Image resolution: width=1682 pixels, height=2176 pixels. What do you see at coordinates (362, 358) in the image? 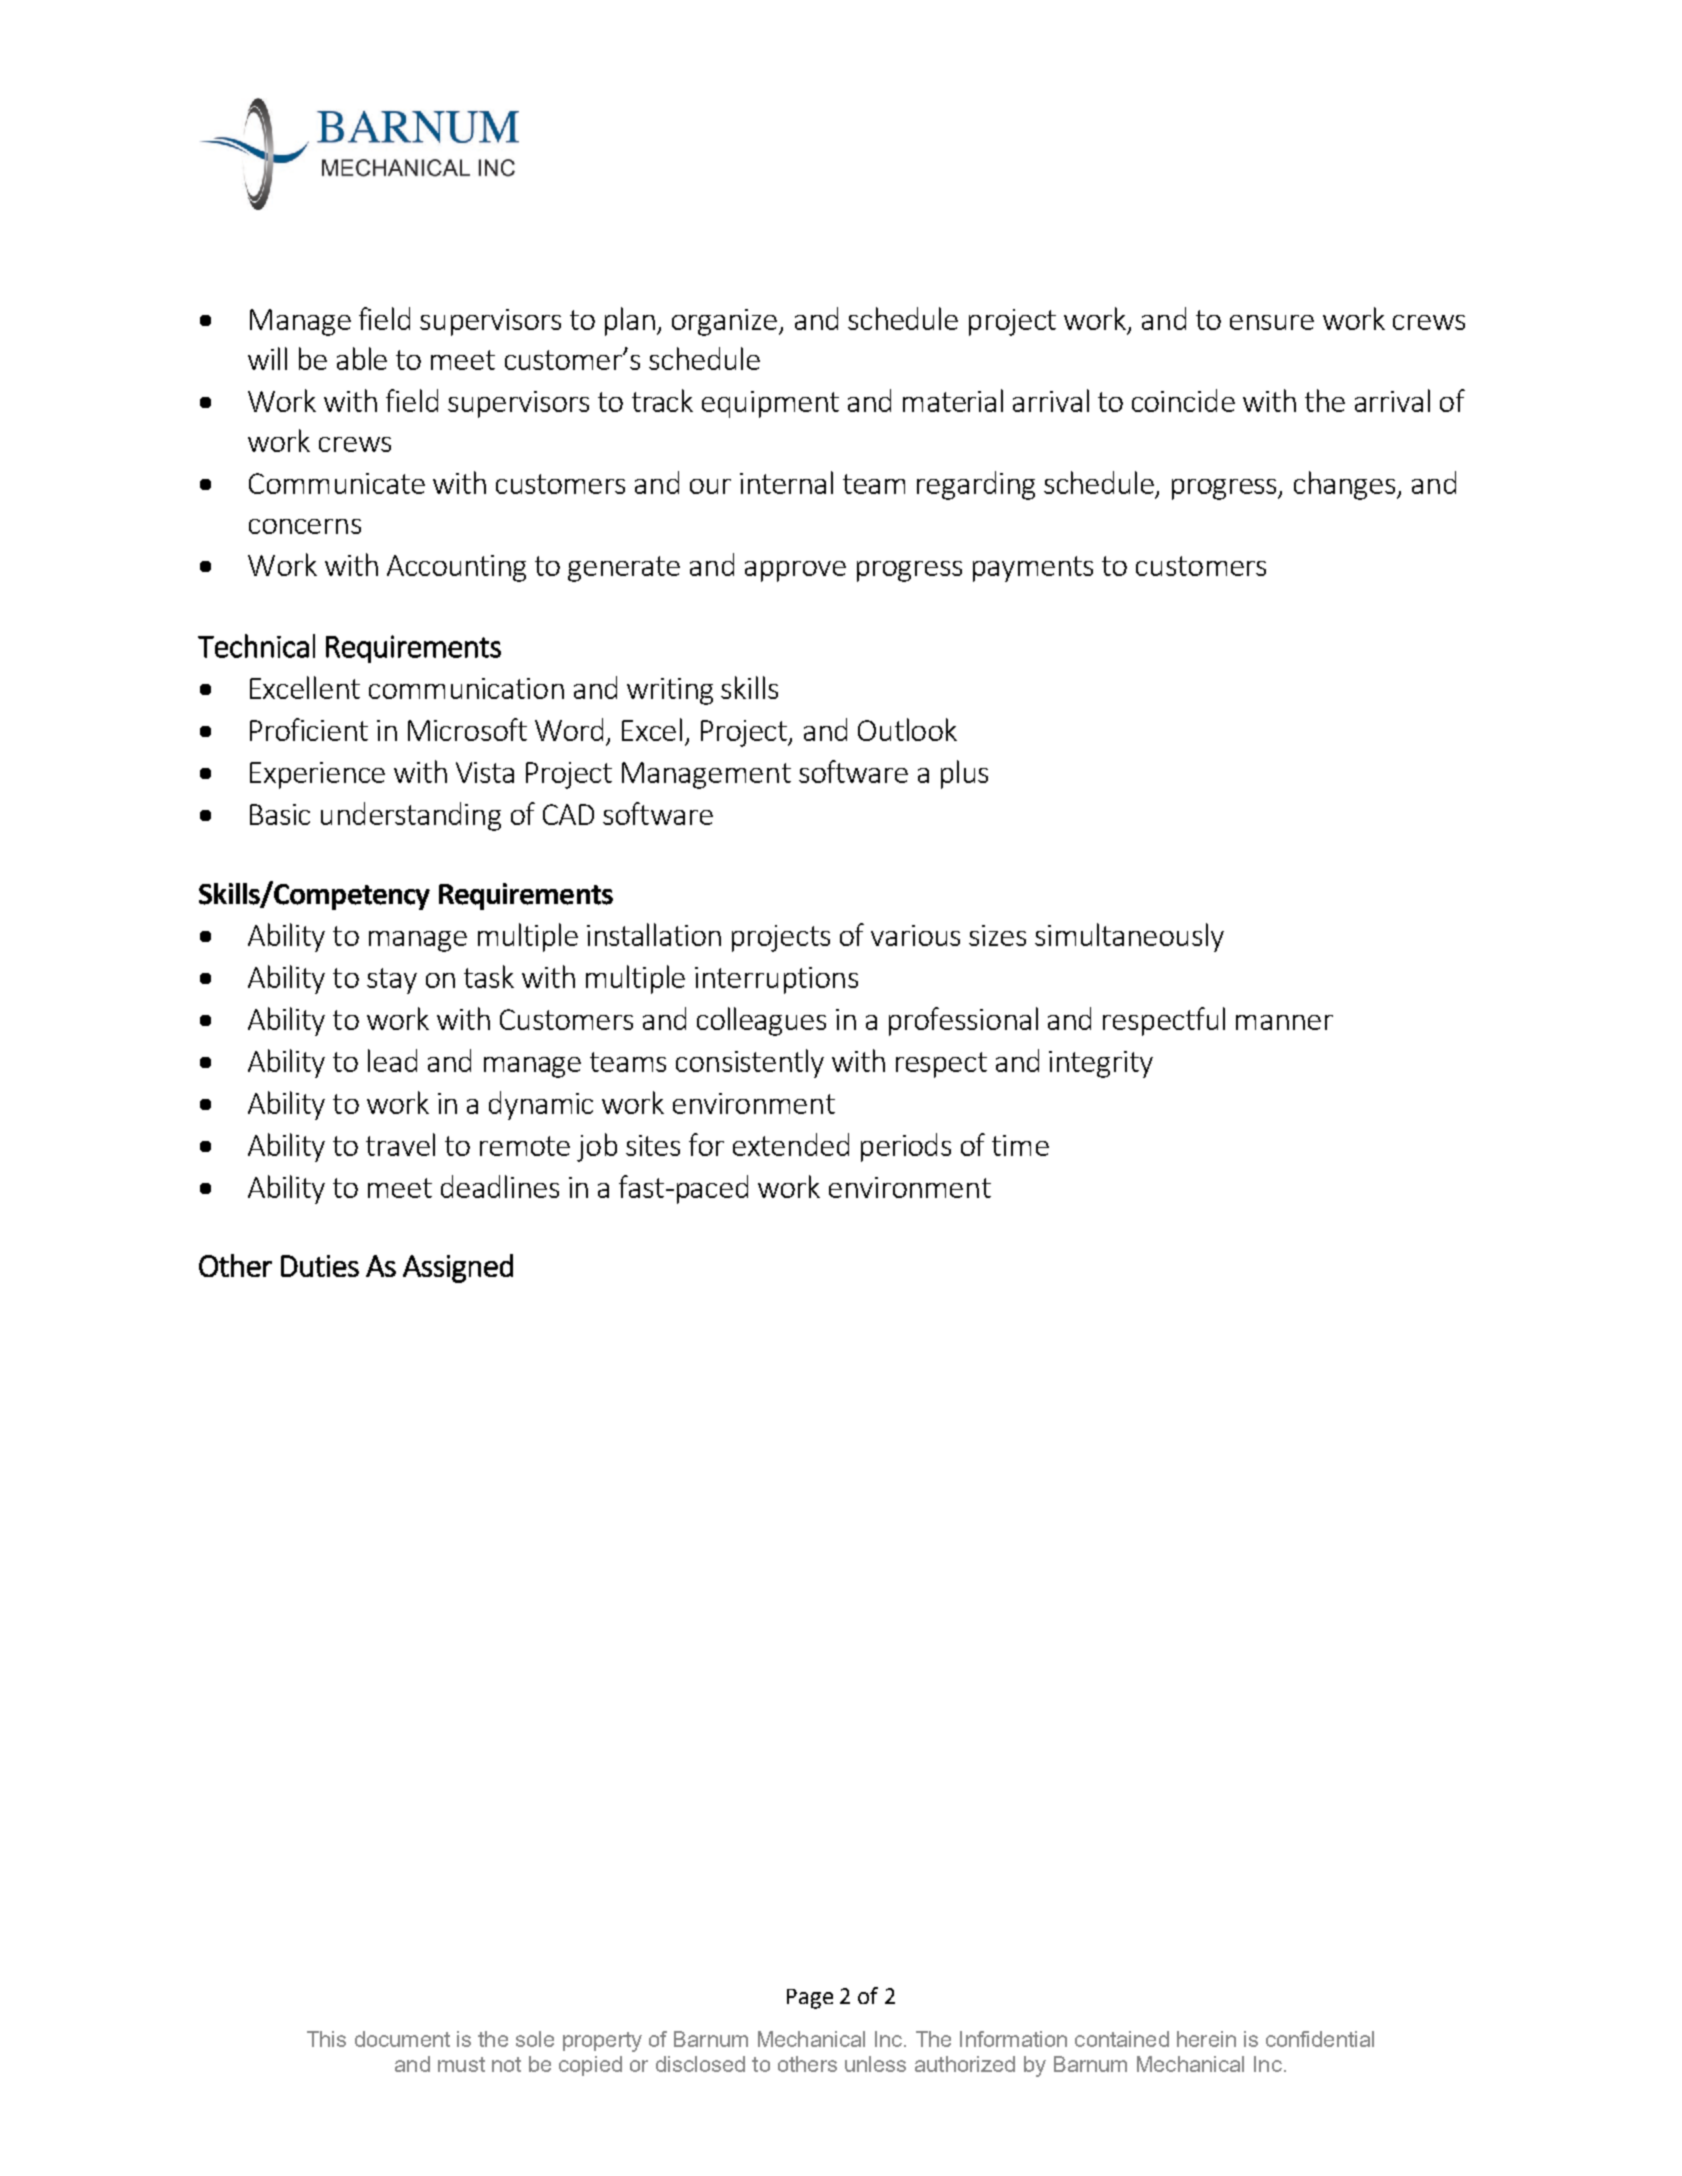
I see `able` at bounding box center [362, 358].
